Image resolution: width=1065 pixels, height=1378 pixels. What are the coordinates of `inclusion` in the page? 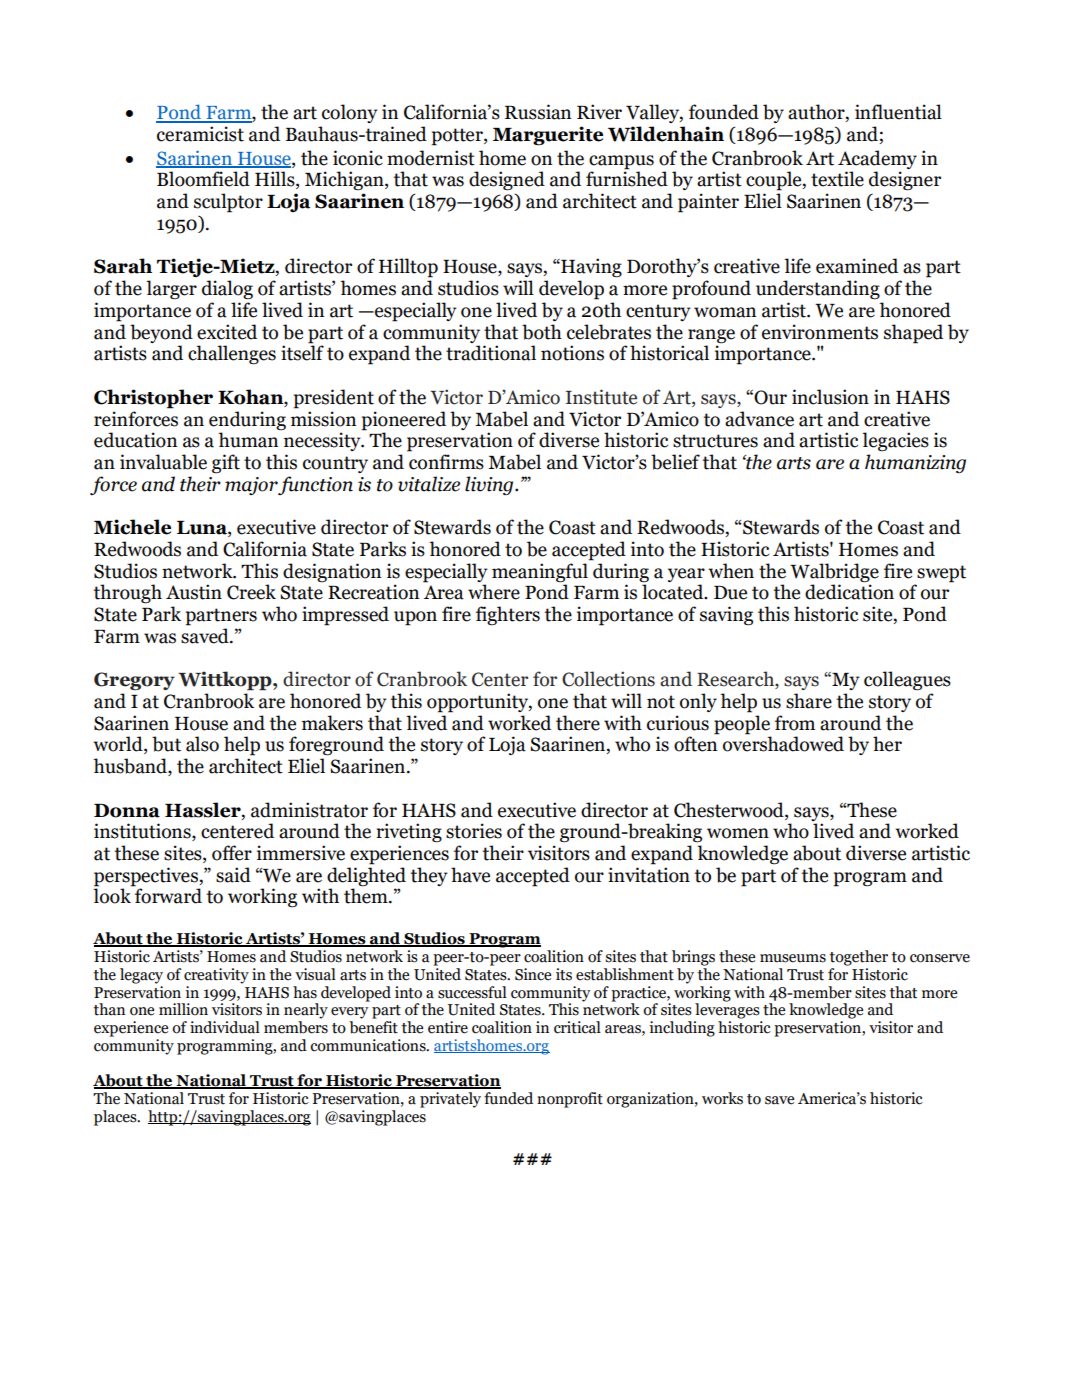 It's located at (830, 397).
